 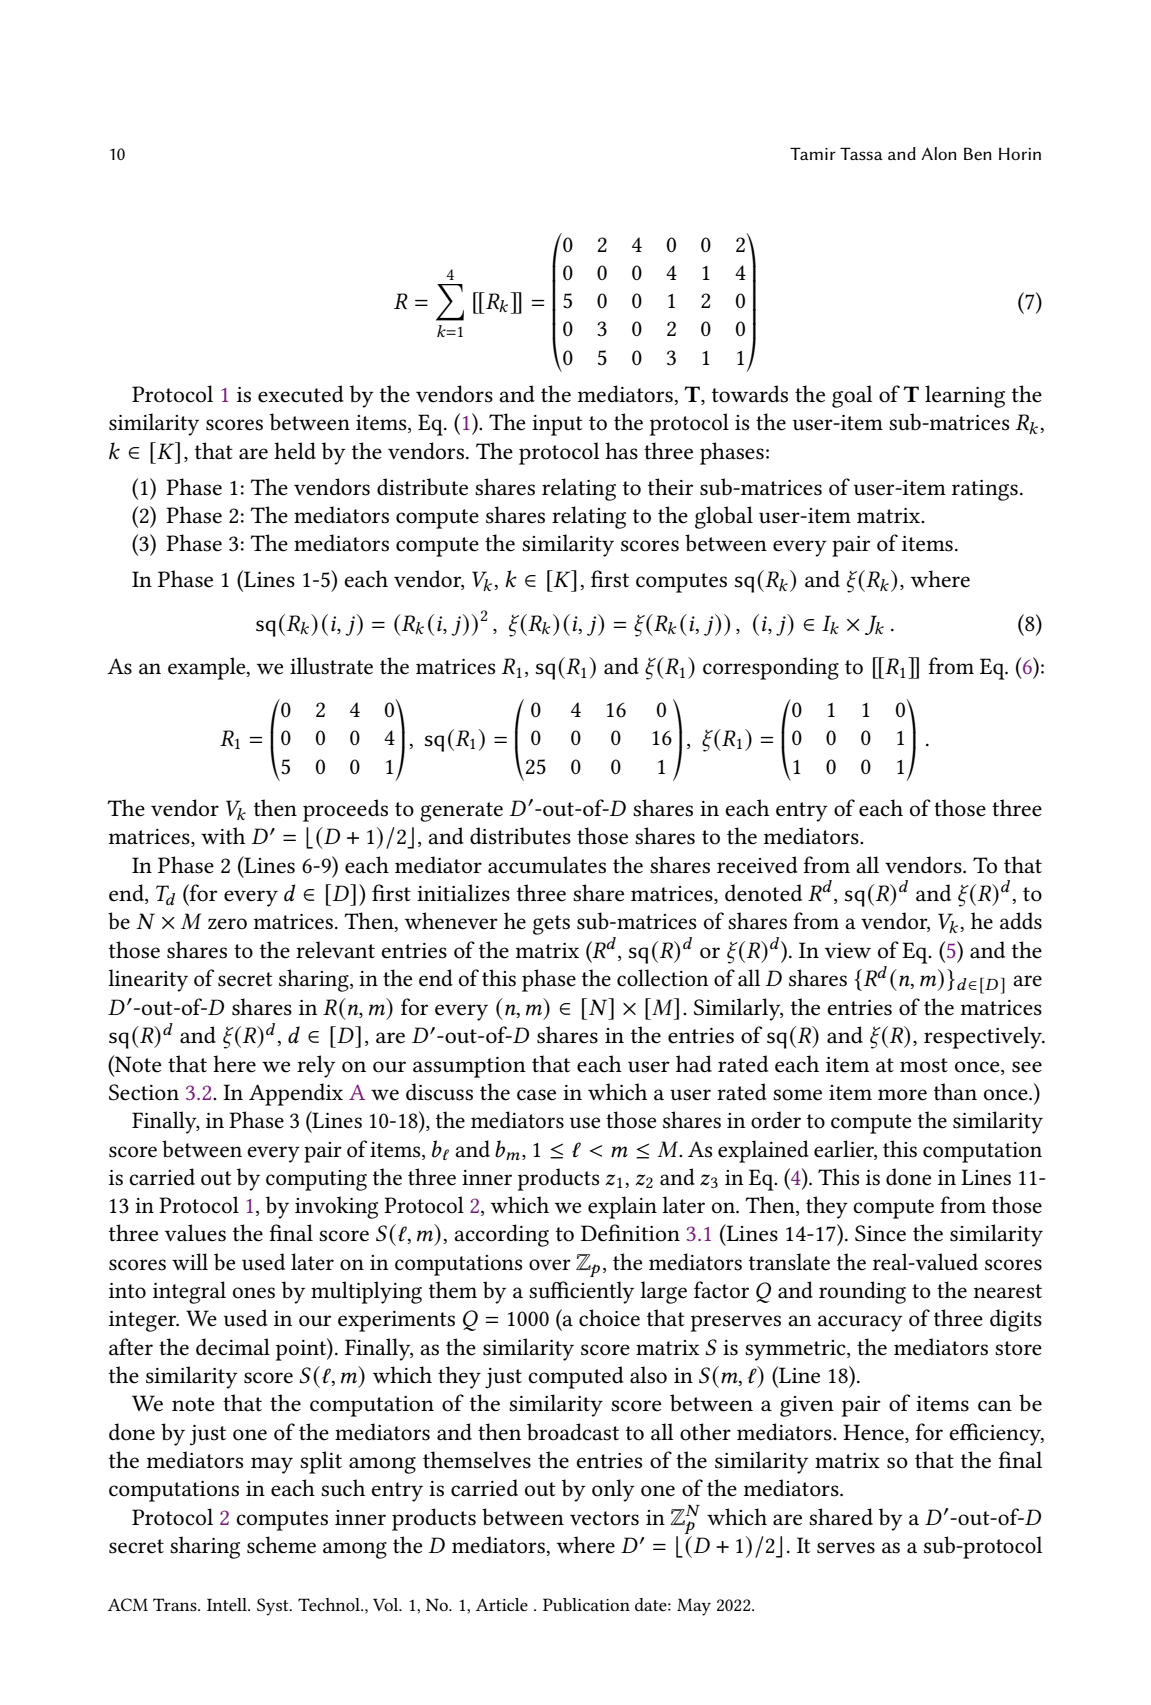 What do you see at coordinates (301, 394) in the image?
I see `executed` at bounding box center [301, 394].
